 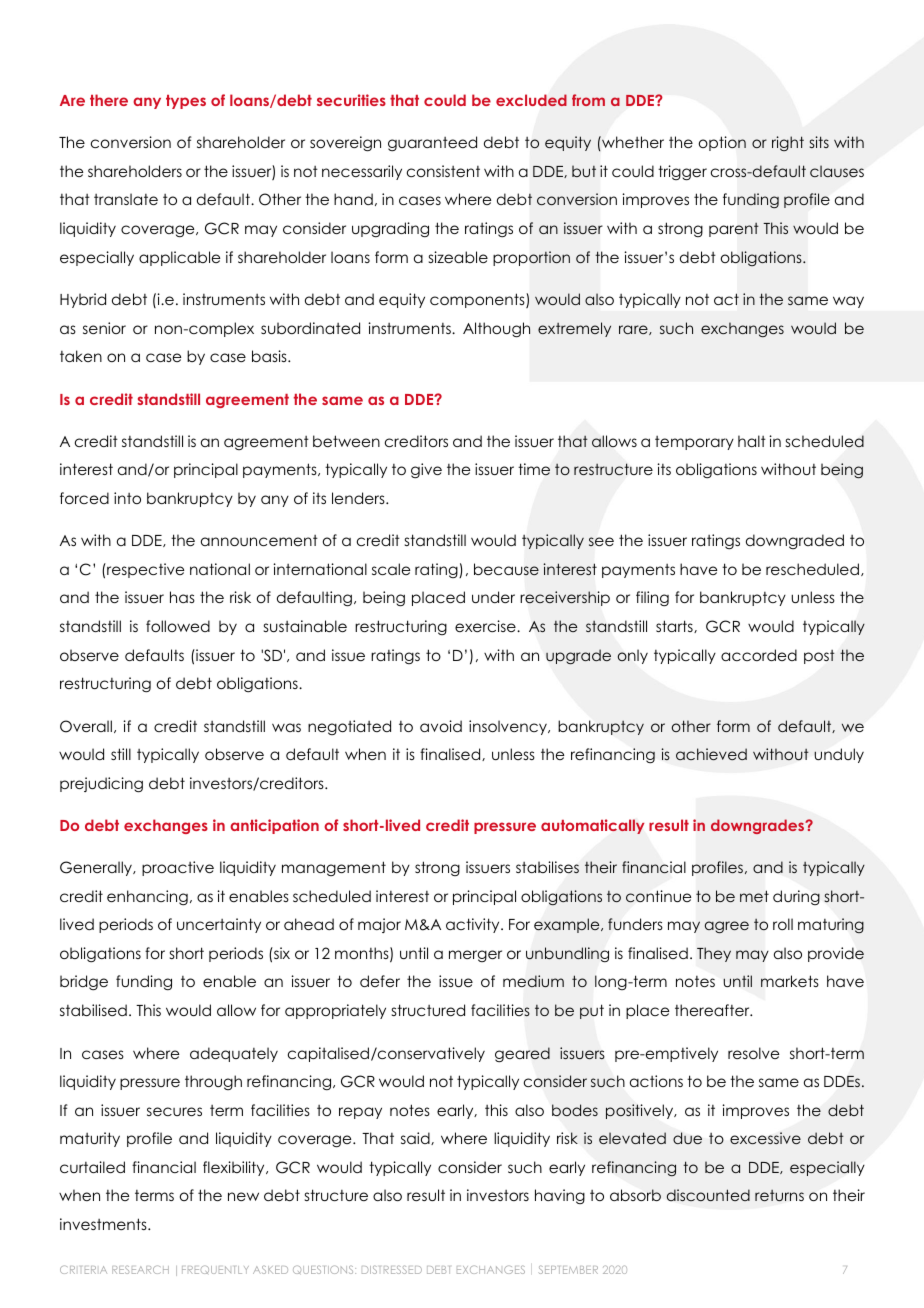 What do you see at coordinates (759, 655) in the image?
I see `accorded` at bounding box center [759, 655].
